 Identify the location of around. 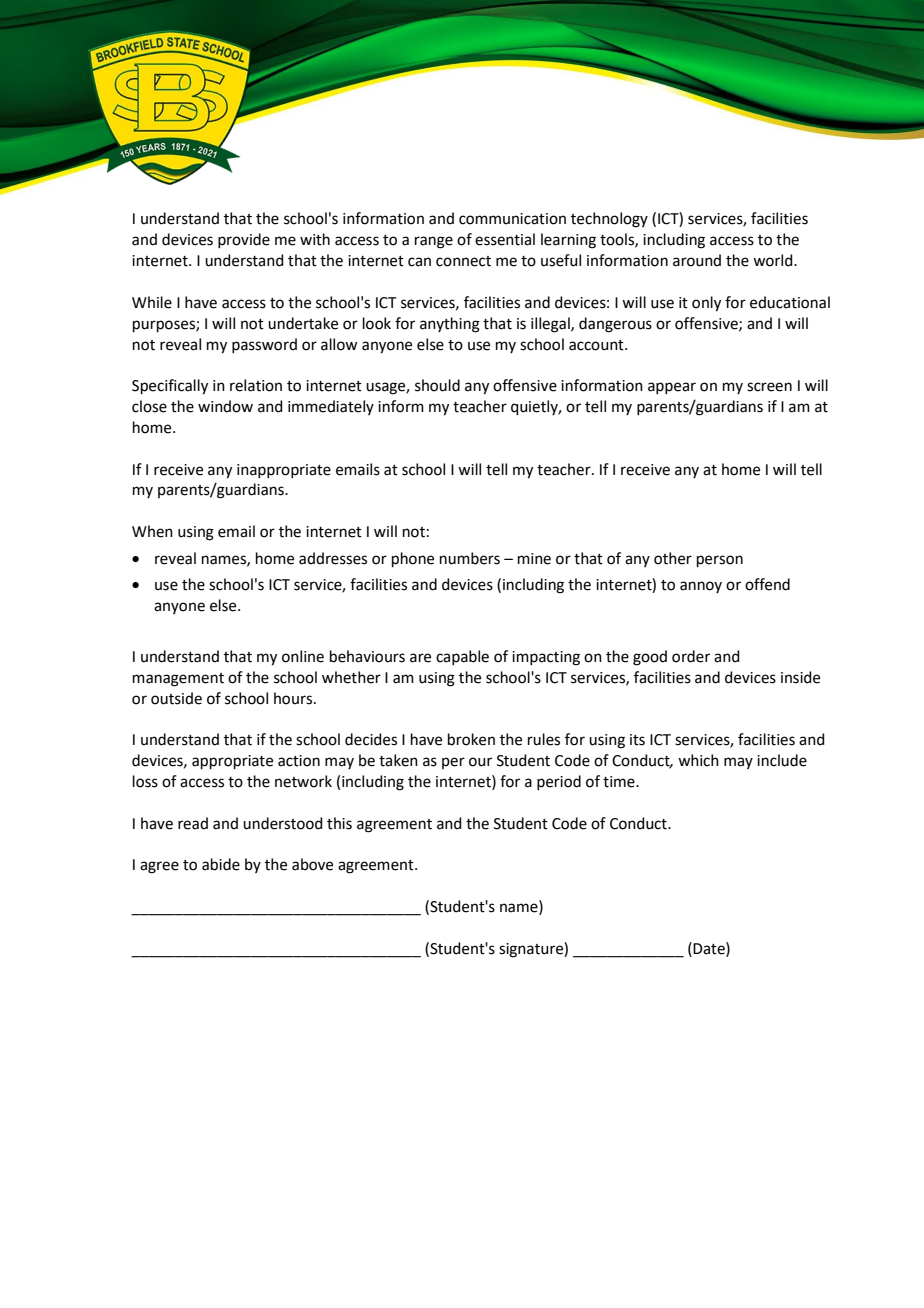
(697, 260).
